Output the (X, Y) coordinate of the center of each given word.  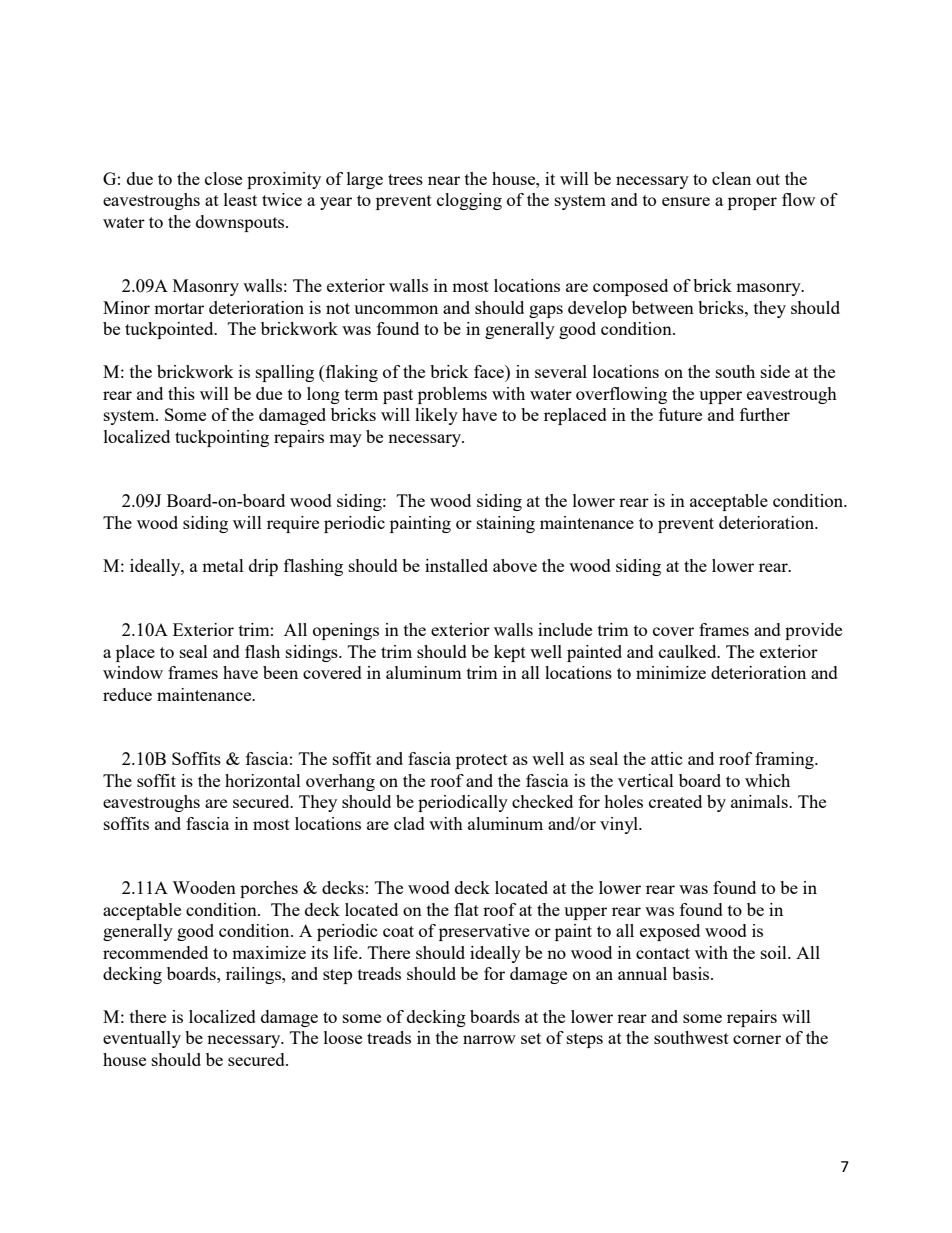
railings (254, 975)
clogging (469, 201)
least (240, 199)
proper (752, 203)
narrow (489, 1039)
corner (757, 1039)
